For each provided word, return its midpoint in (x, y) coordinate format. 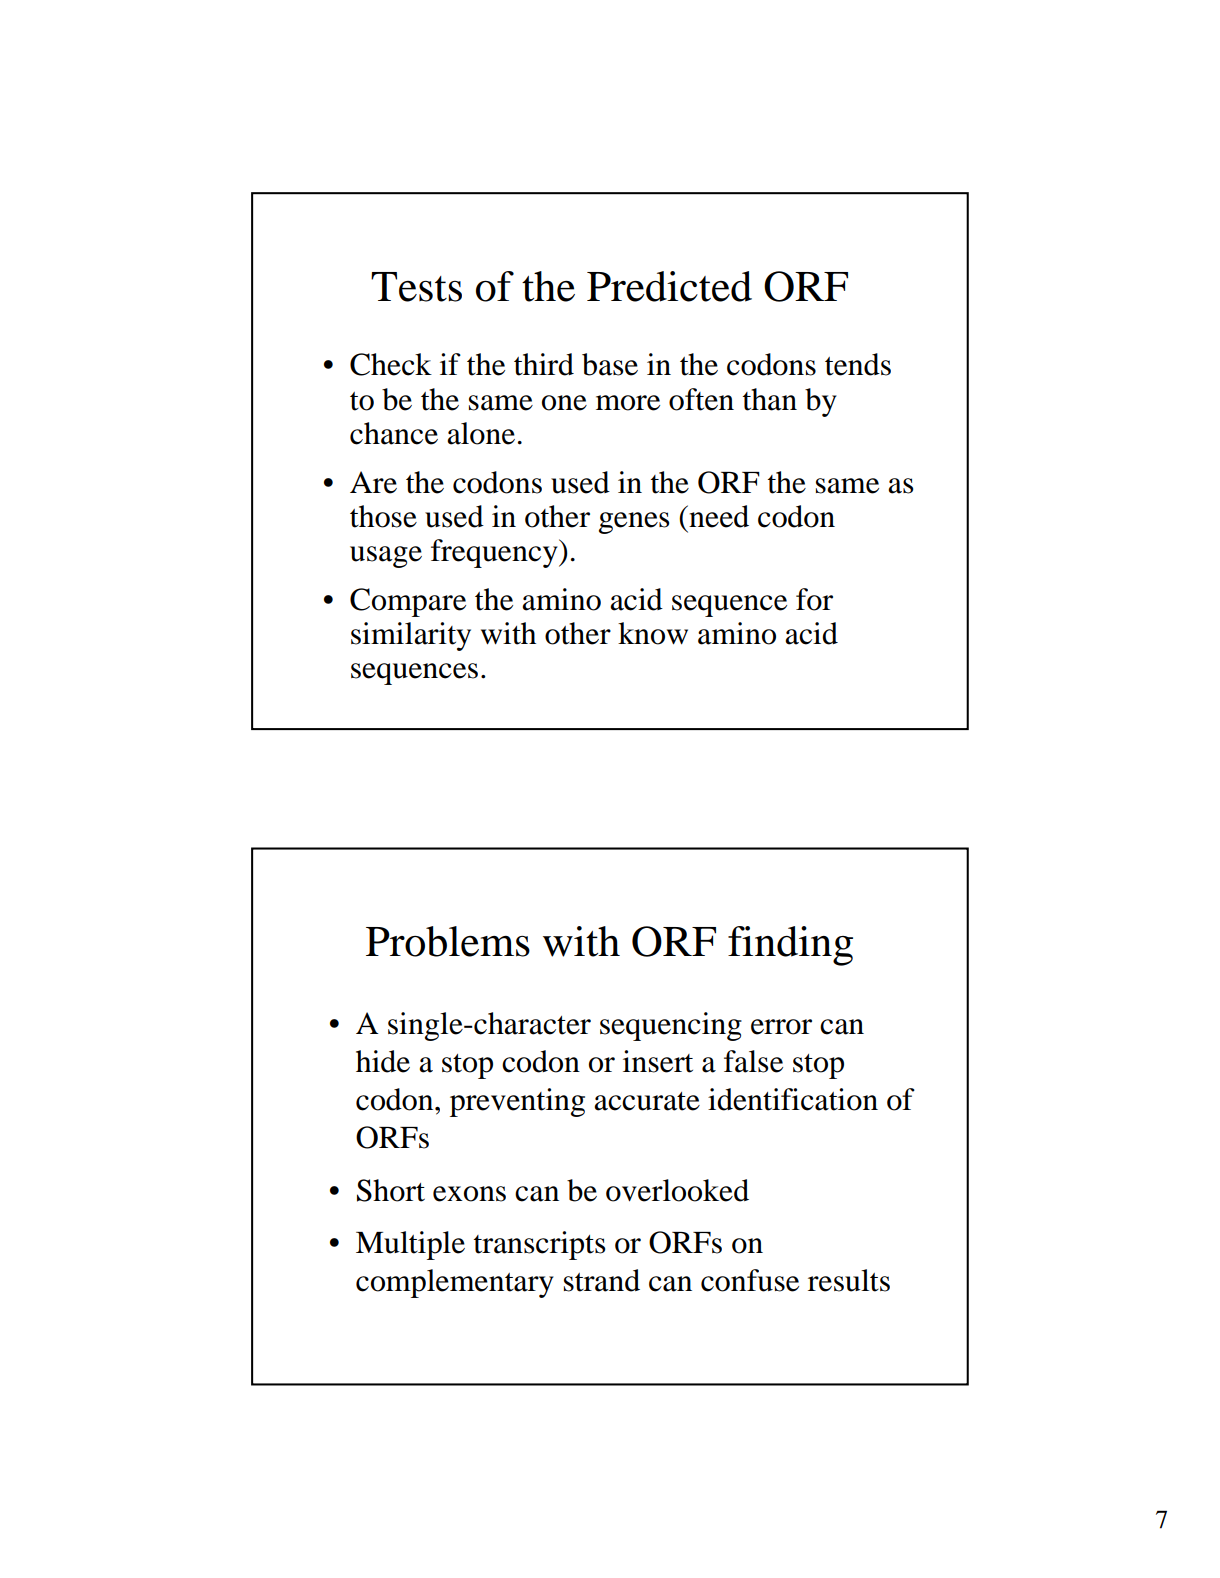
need (718, 516)
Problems (448, 941)
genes (634, 523)
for (814, 599)
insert (658, 1061)
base (610, 364)
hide (383, 1061)
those (383, 516)
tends (858, 364)
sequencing (671, 1026)
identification (793, 1099)
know (653, 633)
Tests (416, 287)
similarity (411, 636)
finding (790, 946)
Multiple (410, 1245)
